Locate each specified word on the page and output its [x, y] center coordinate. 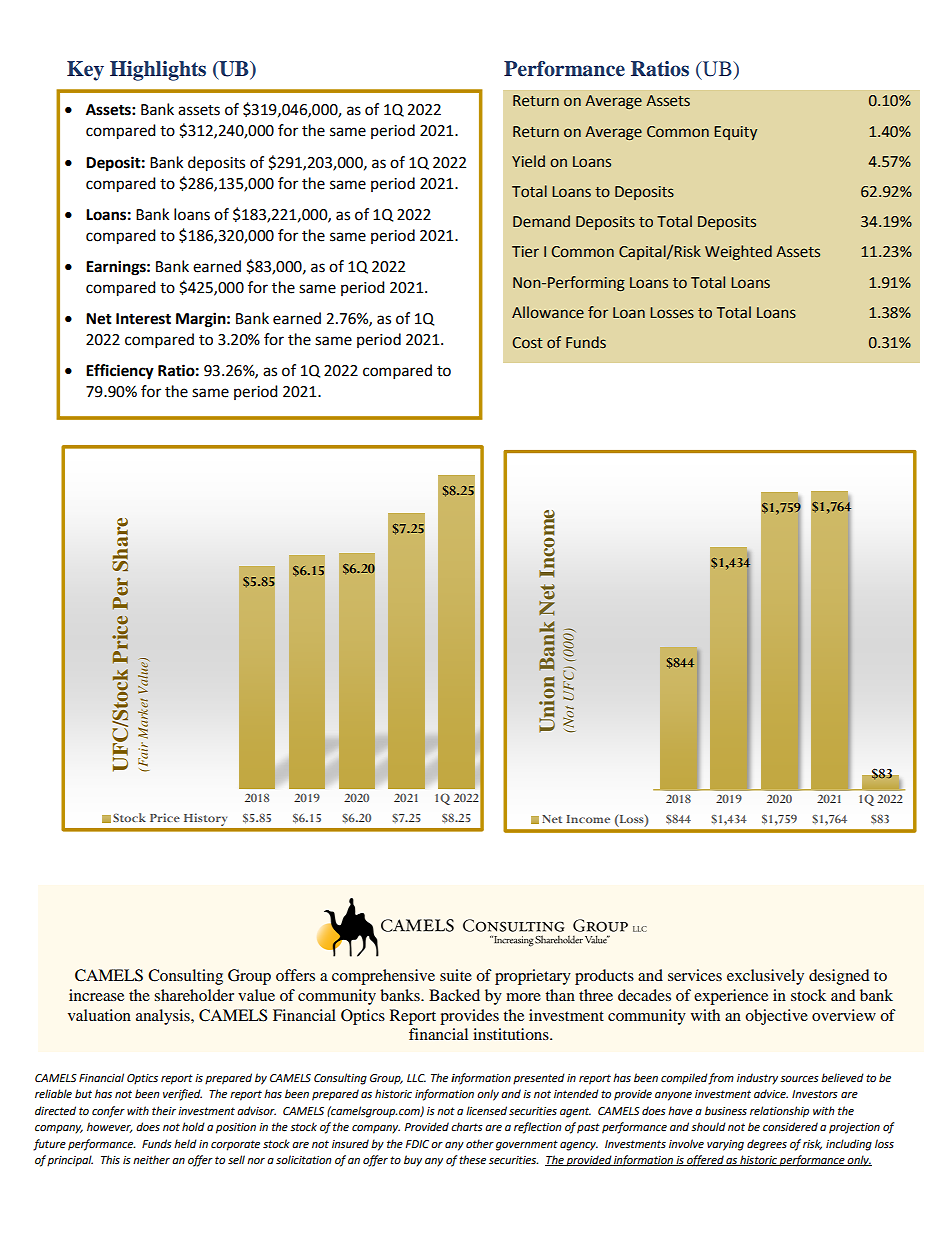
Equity [735, 133]
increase [96, 995]
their [164, 1110]
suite [456, 975]
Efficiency [120, 372]
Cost [528, 343]
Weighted [738, 252]
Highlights [158, 71]
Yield [528, 161]
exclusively [765, 977]
